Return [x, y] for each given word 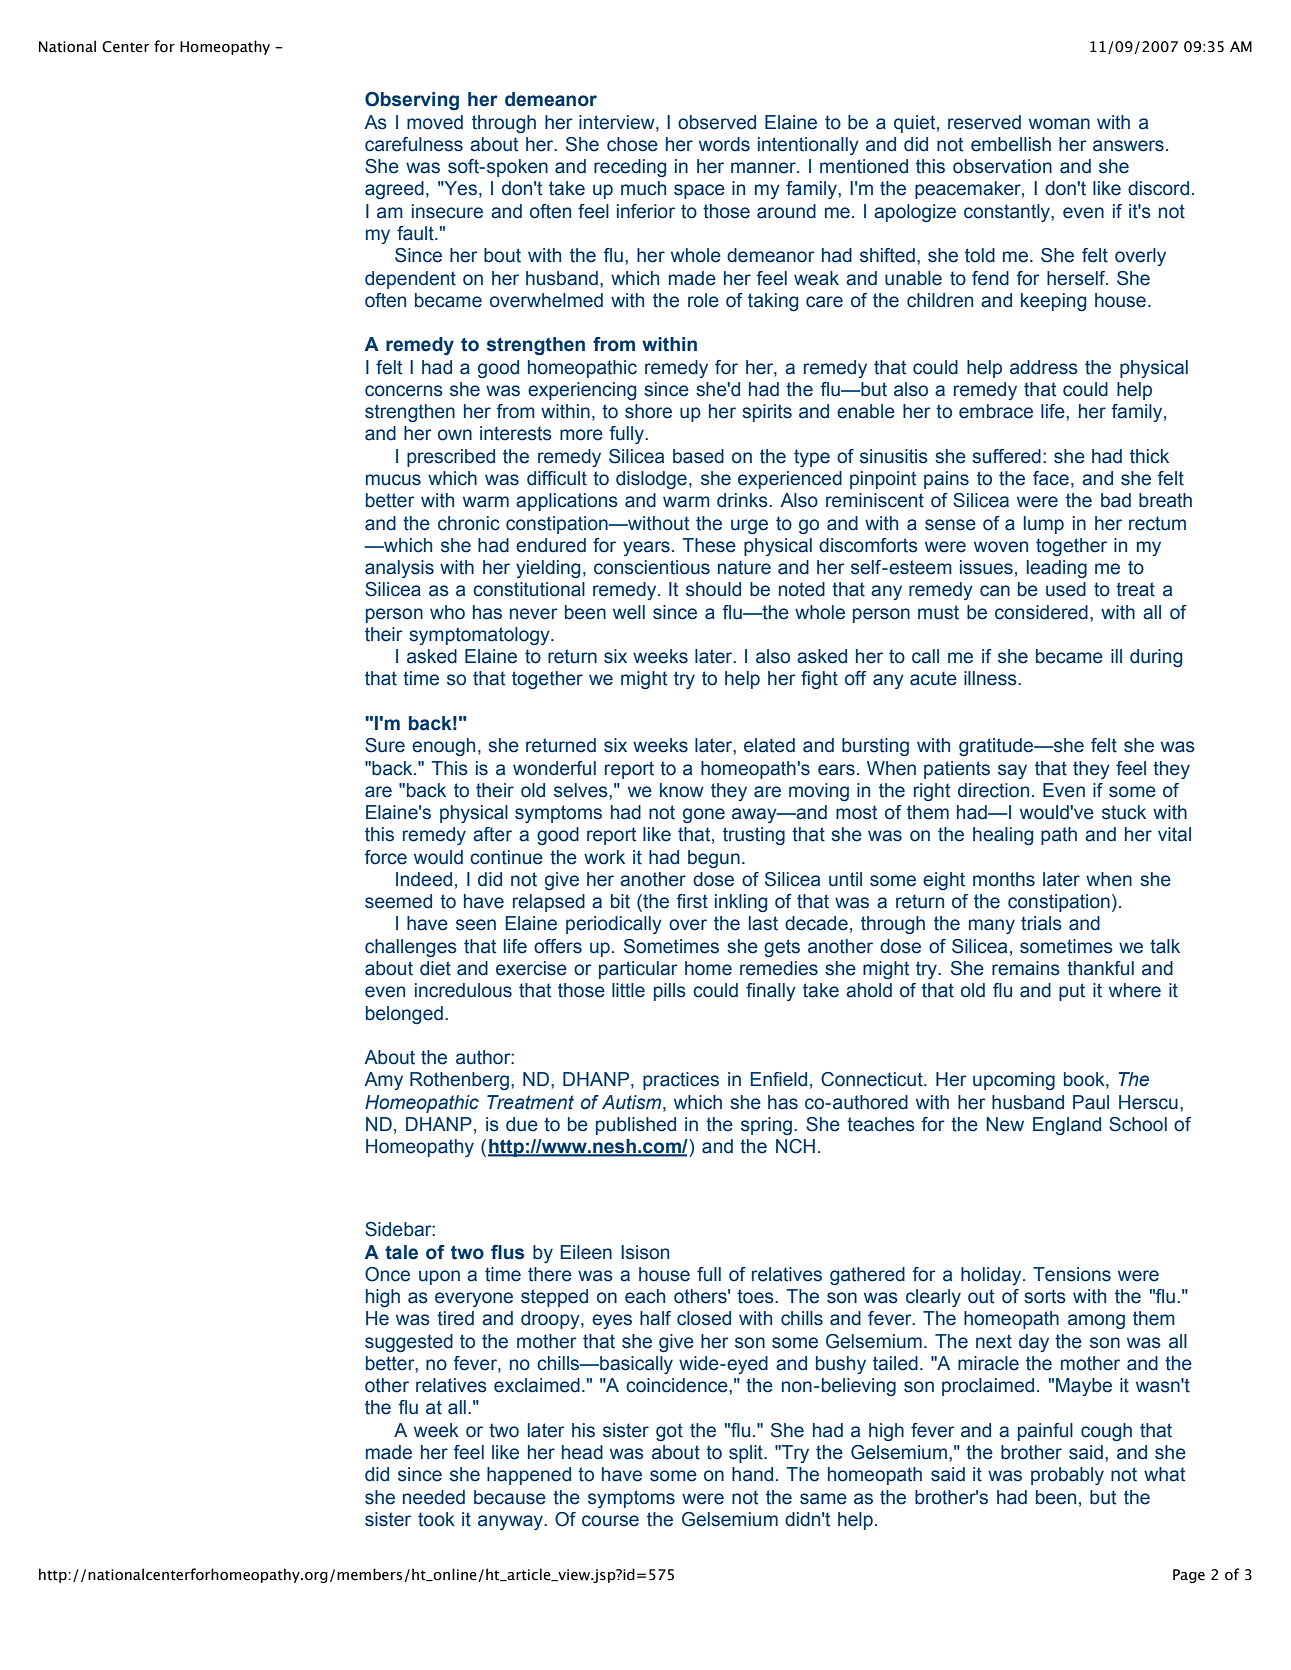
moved [435, 122]
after [492, 834]
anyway [511, 1522]
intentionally [808, 146]
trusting [754, 836]
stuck [1124, 812]
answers [1128, 146]
